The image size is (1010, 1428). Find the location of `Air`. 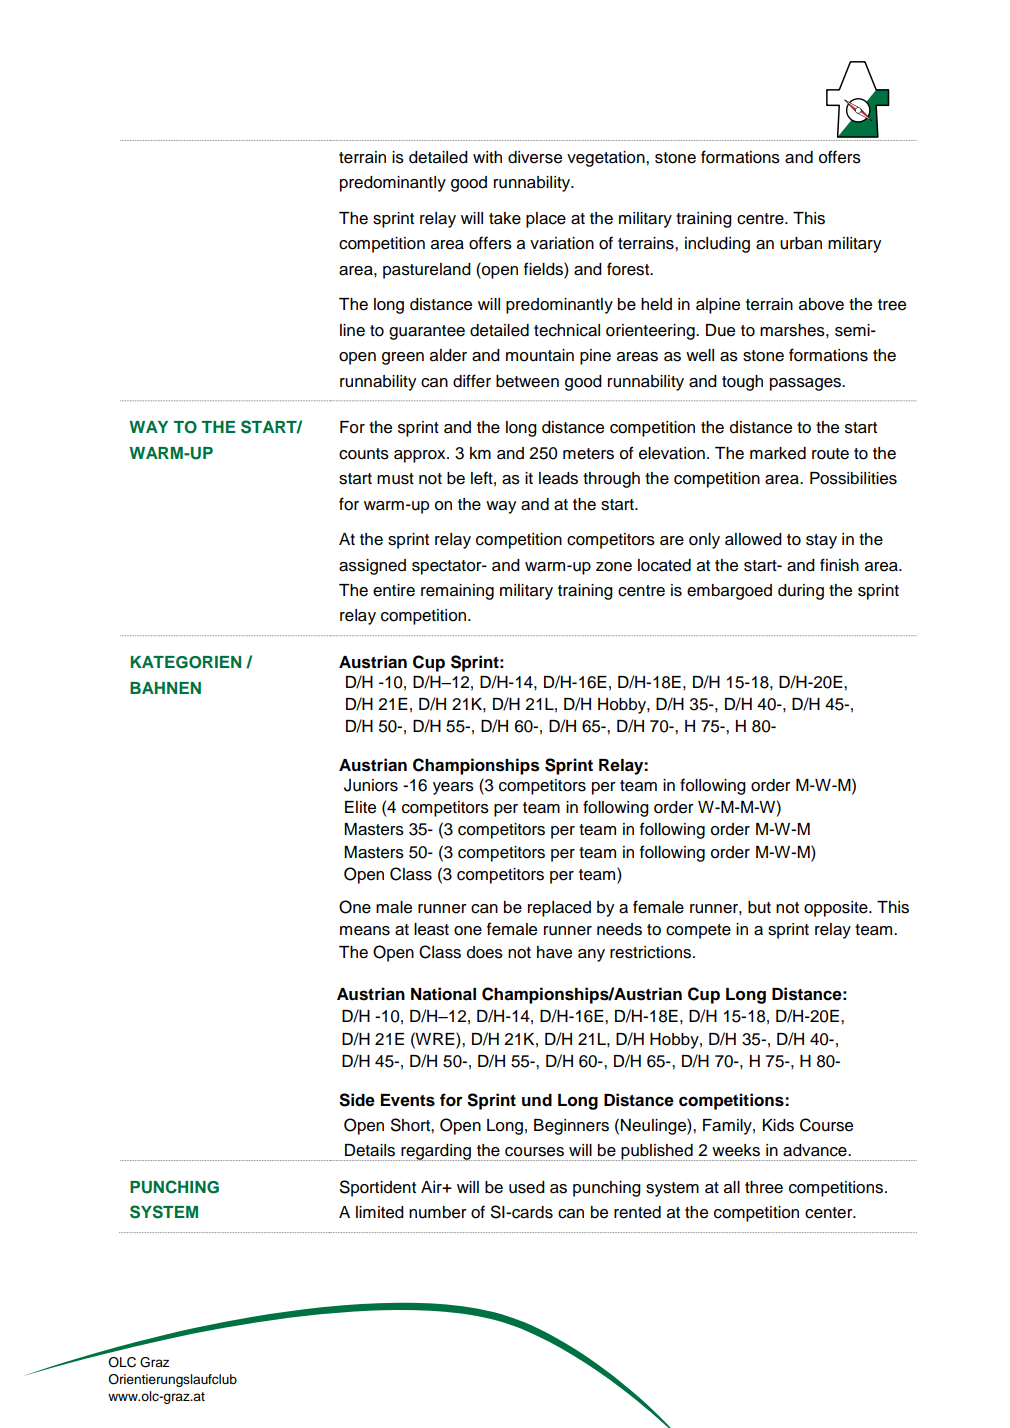

Air is located at coordinates (432, 1187).
